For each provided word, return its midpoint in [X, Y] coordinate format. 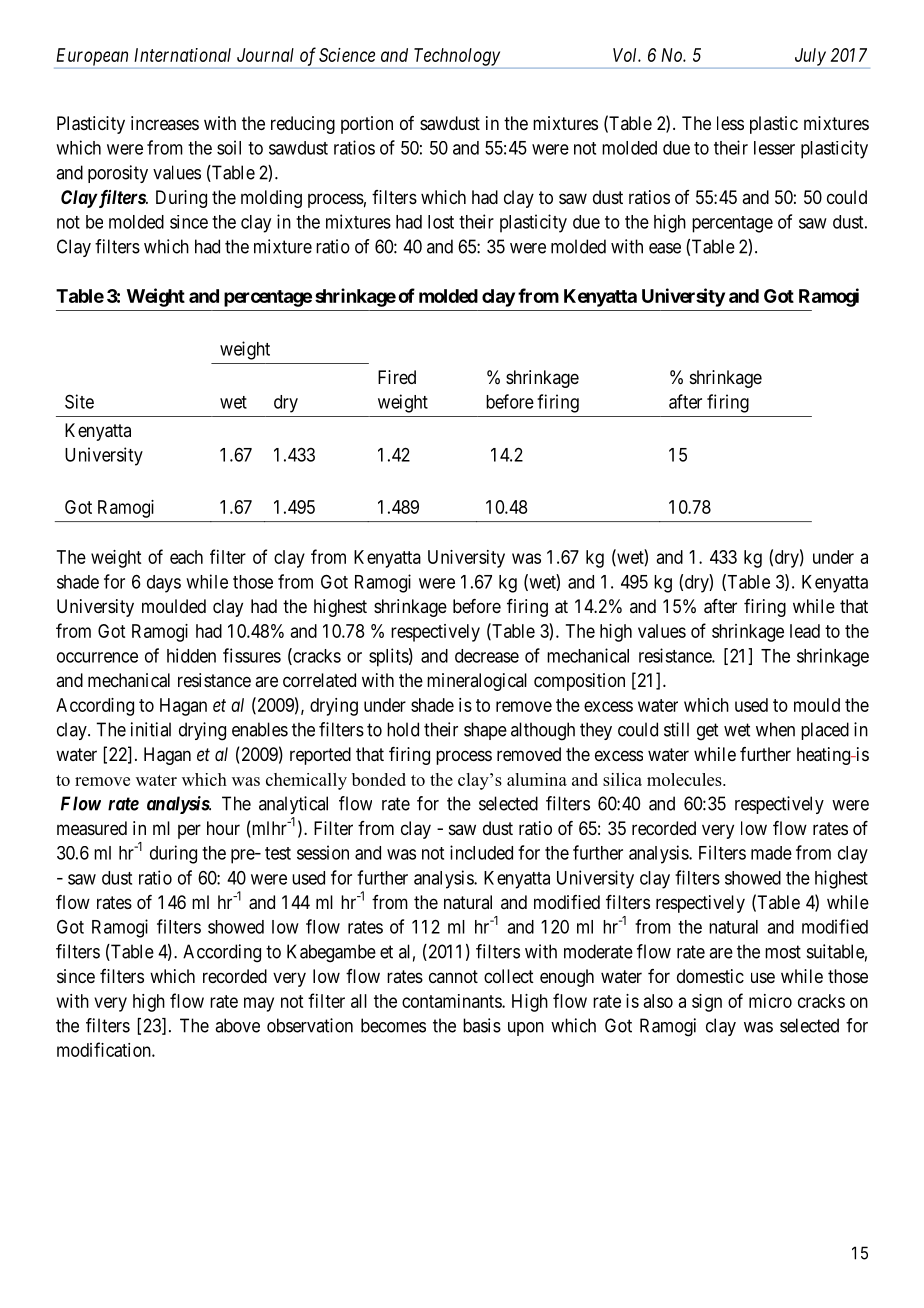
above [237, 1025]
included [481, 852]
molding [271, 199]
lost [441, 222]
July [810, 57]
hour [223, 828]
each [186, 557]
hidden [191, 655]
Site [79, 401]
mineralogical [477, 682]
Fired [397, 377]
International [182, 55]
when [775, 729]
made [771, 853]
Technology [457, 57]
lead [805, 631]
